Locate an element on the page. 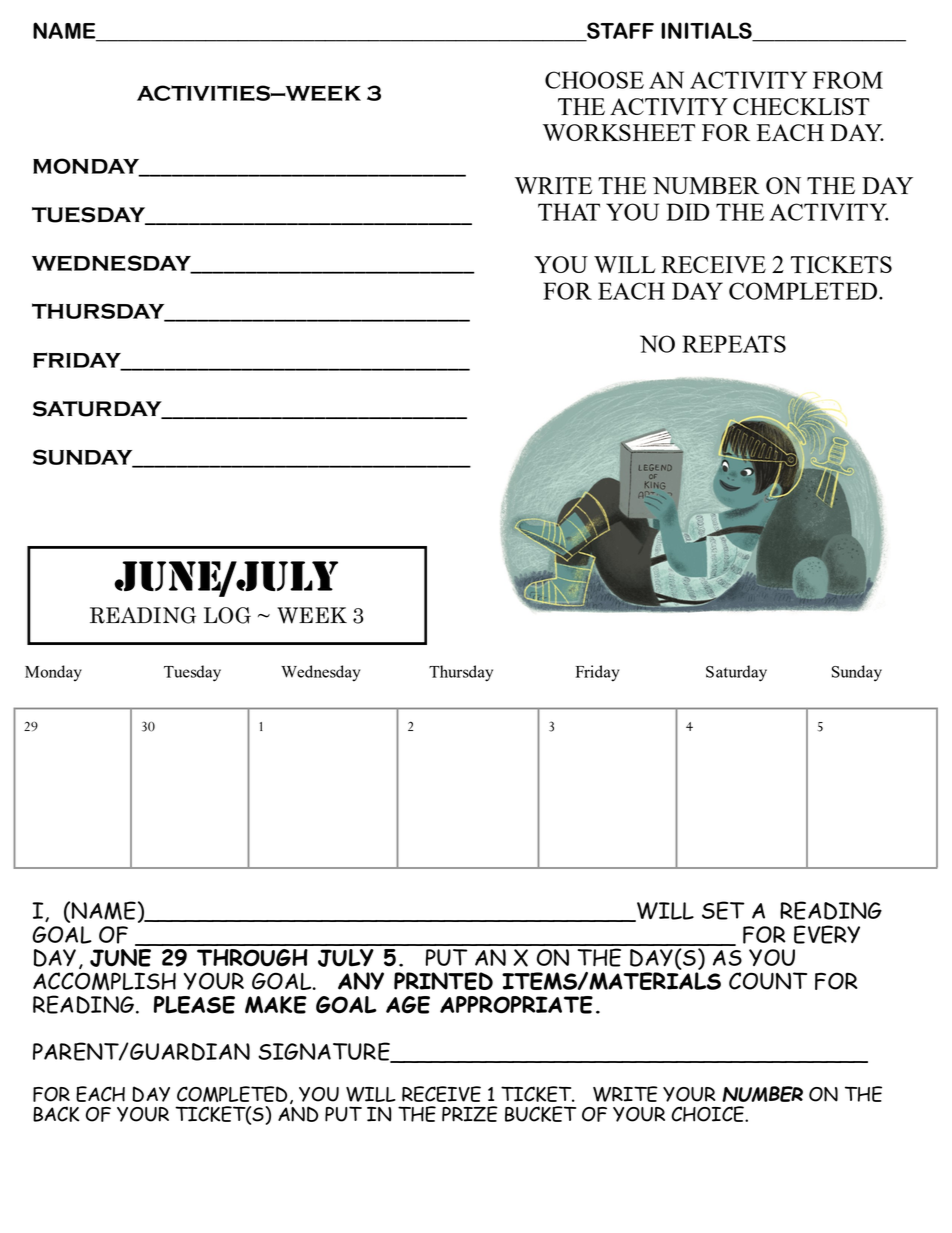  SET is located at coordinates (723, 910).
